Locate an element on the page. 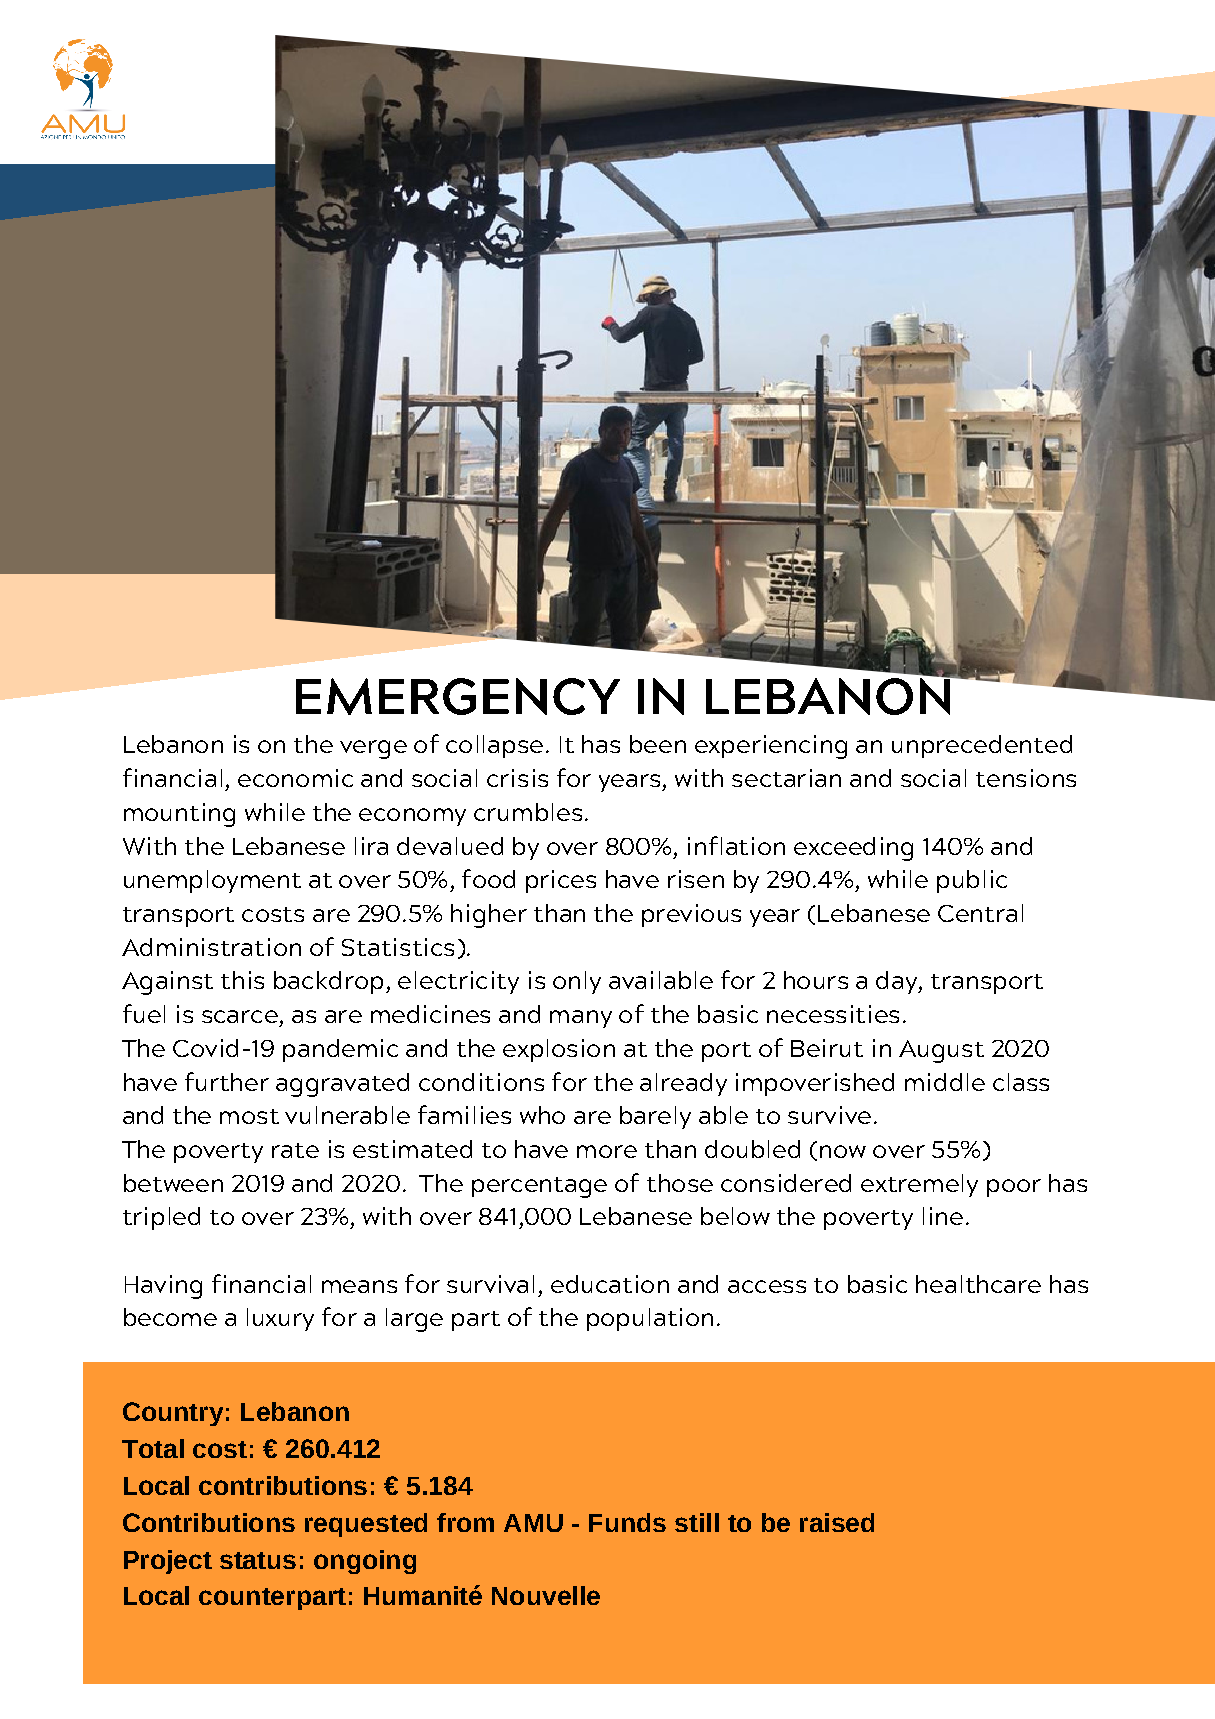 Image resolution: width=1215 pixels, height=1719 pixels. Nouvelle is located at coordinates (546, 1595).
